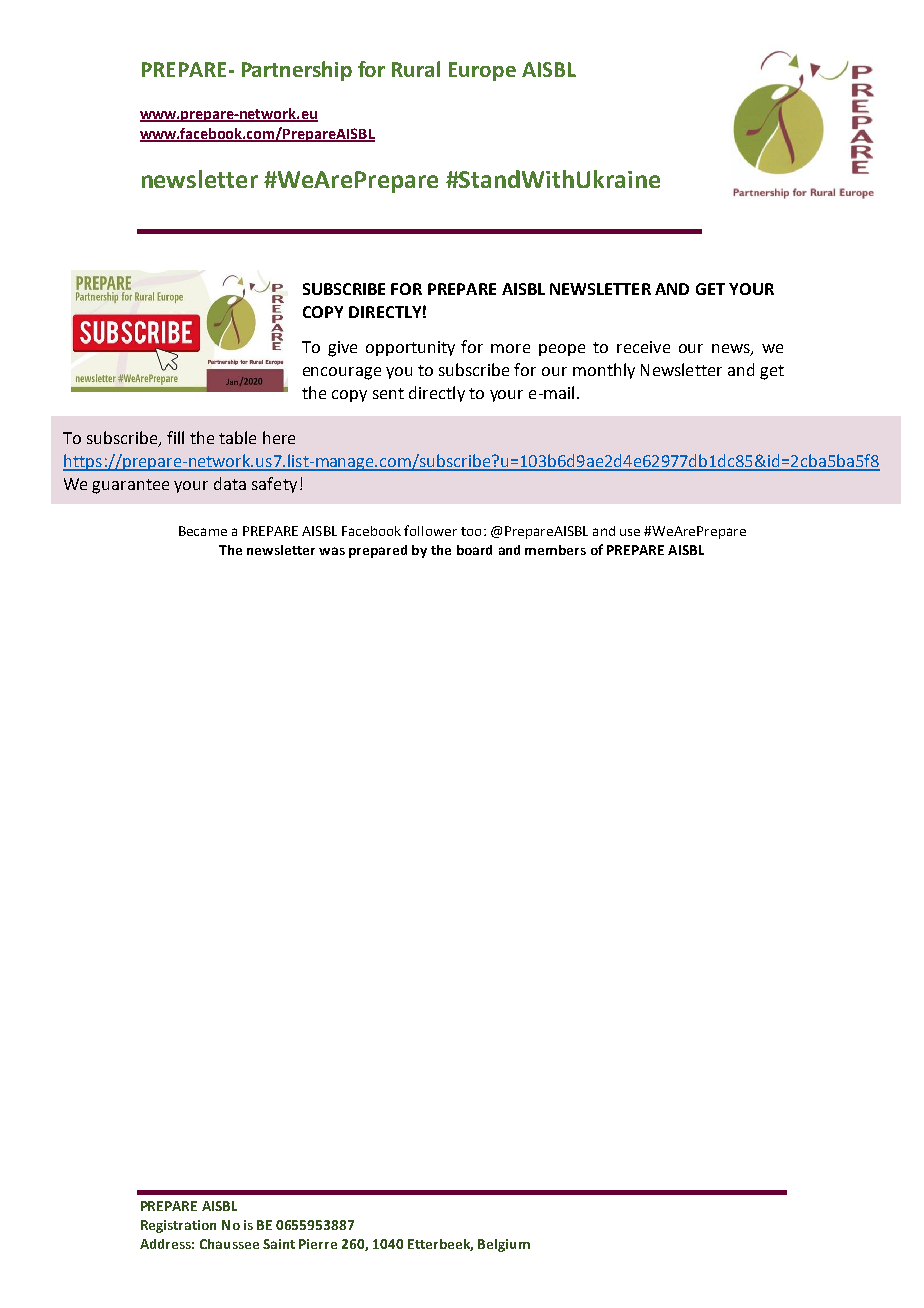 The width and height of the document is (924, 1308). Describe the element at coordinates (175, 437) in the document. I see `fill` at that location.
